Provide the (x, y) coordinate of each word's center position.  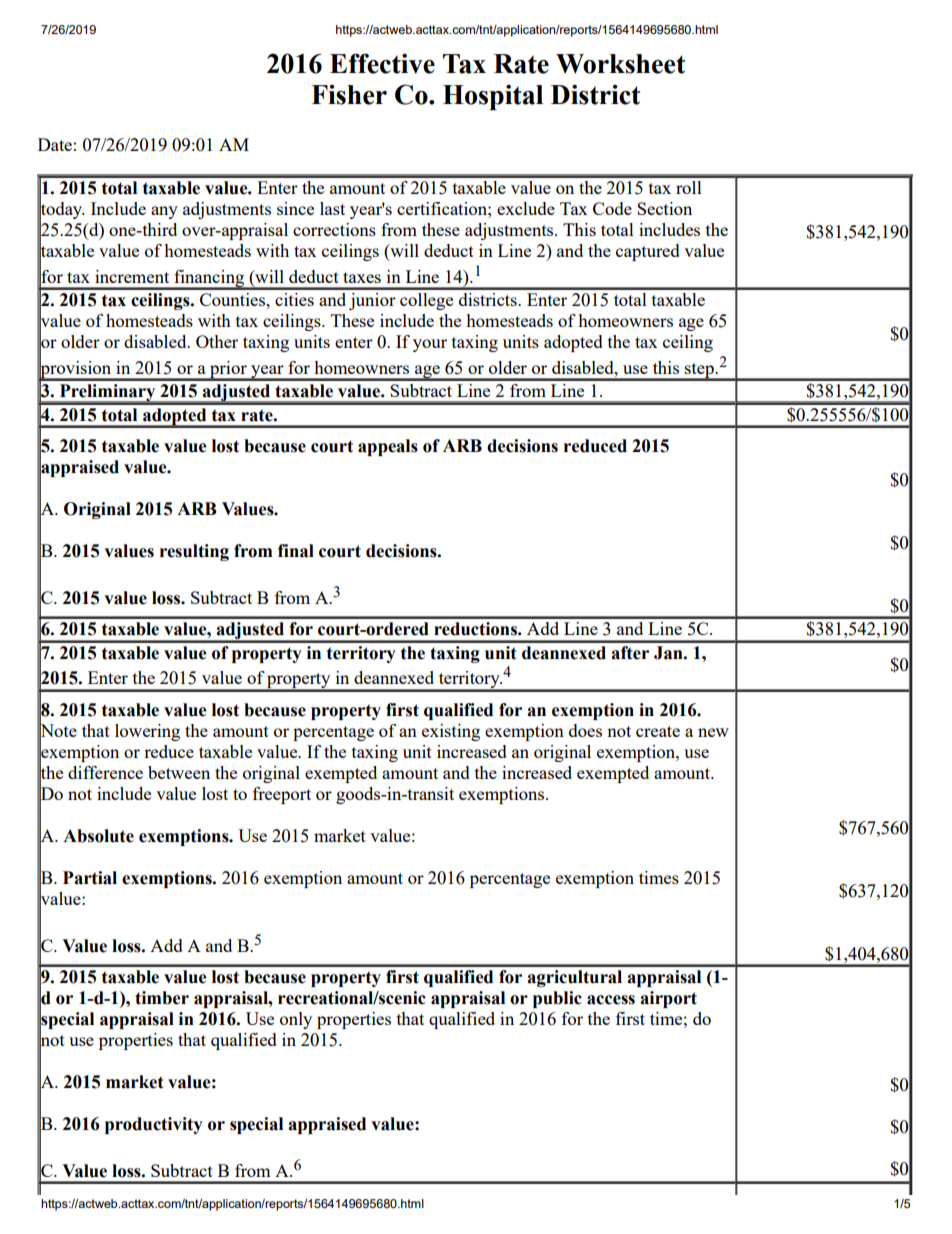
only (296, 1020)
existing (451, 732)
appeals (388, 447)
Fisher (349, 95)
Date (55, 144)
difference (105, 772)
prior (228, 370)
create (658, 731)
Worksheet (620, 64)
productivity (154, 1125)
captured (648, 252)
